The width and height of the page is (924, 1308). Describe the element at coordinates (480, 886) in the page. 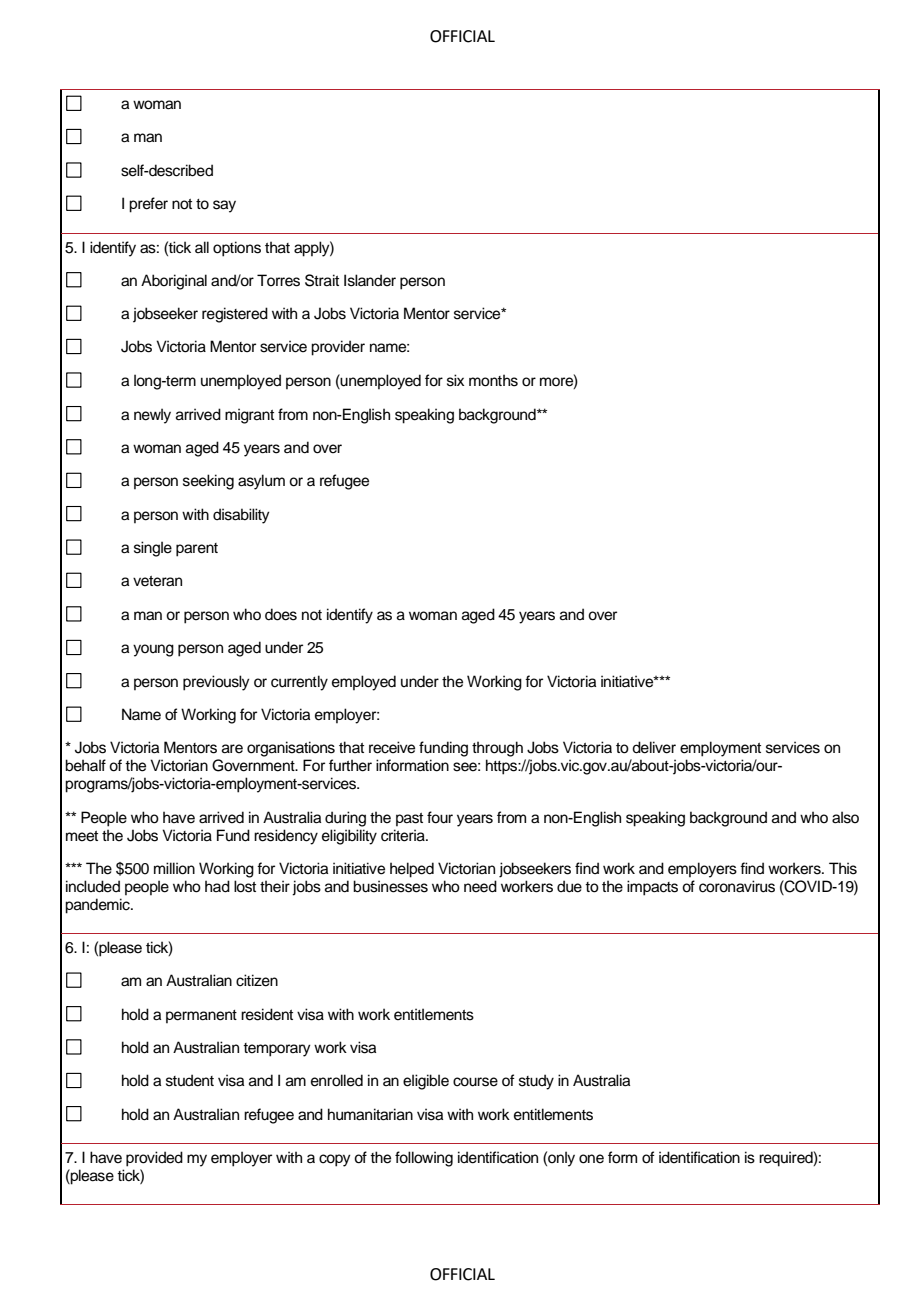

I see `need` at that location.
